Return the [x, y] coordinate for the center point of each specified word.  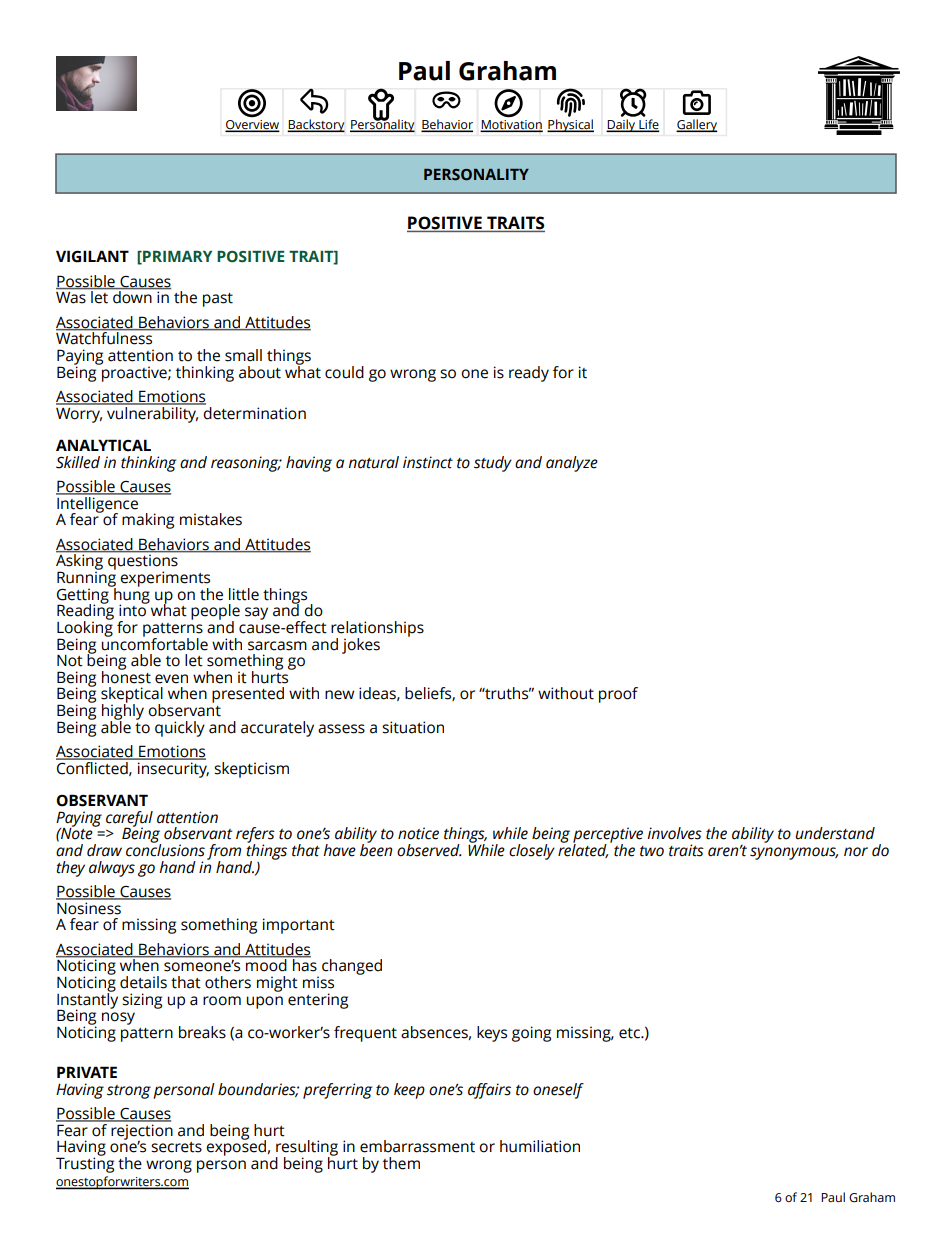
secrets [176, 1147]
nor [856, 852]
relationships [377, 630]
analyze [572, 464]
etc [630, 1033]
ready [529, 374]
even [171, 679]
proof [618, 695]
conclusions [165, 849]
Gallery [697, 125]
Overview [252, 126]
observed [429, 850]
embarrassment [417, 1146]
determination [254, 412]
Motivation [511, 126]
